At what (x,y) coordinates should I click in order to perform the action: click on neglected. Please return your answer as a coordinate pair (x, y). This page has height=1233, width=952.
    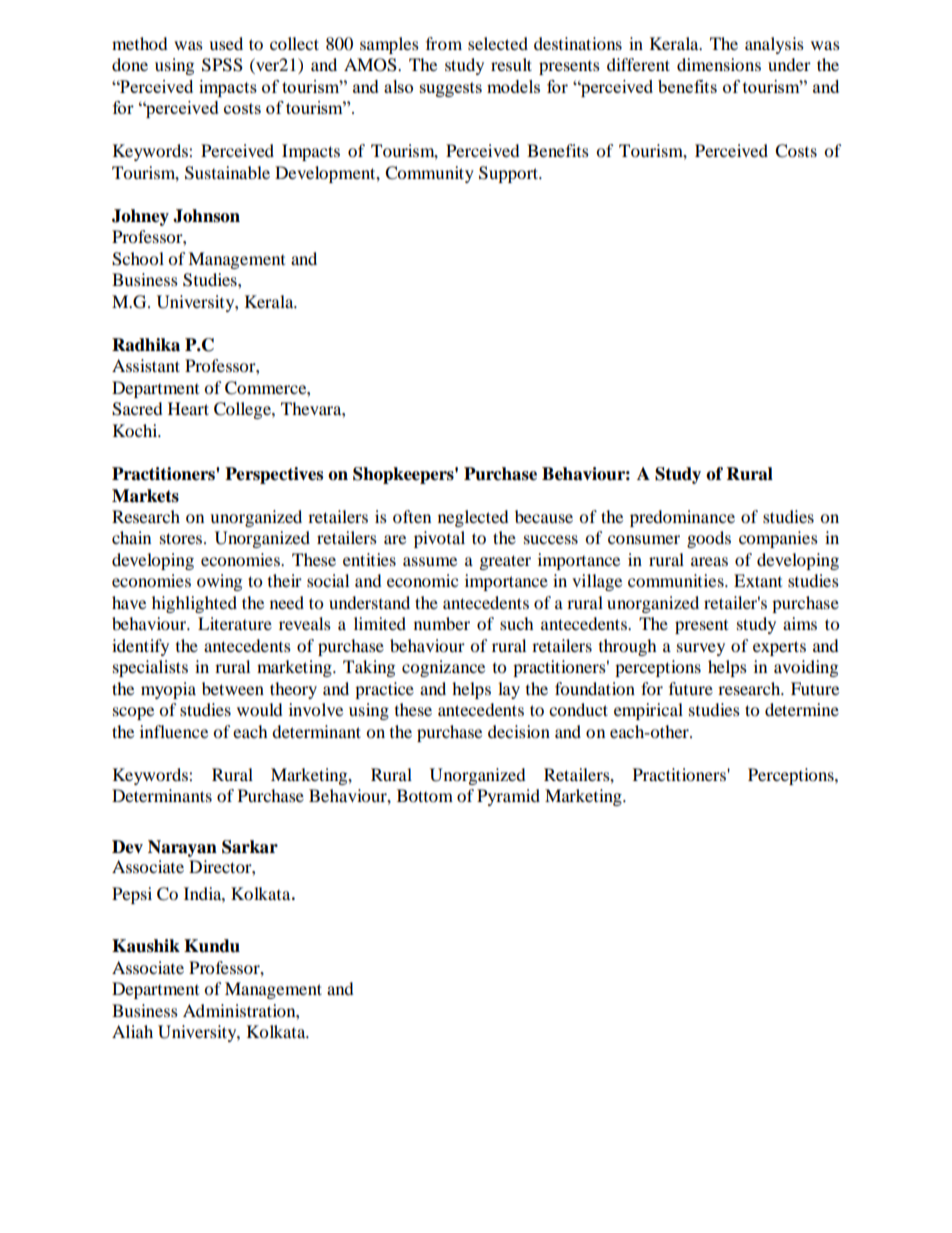
    Looking at the image, I should click on (473, 518).
